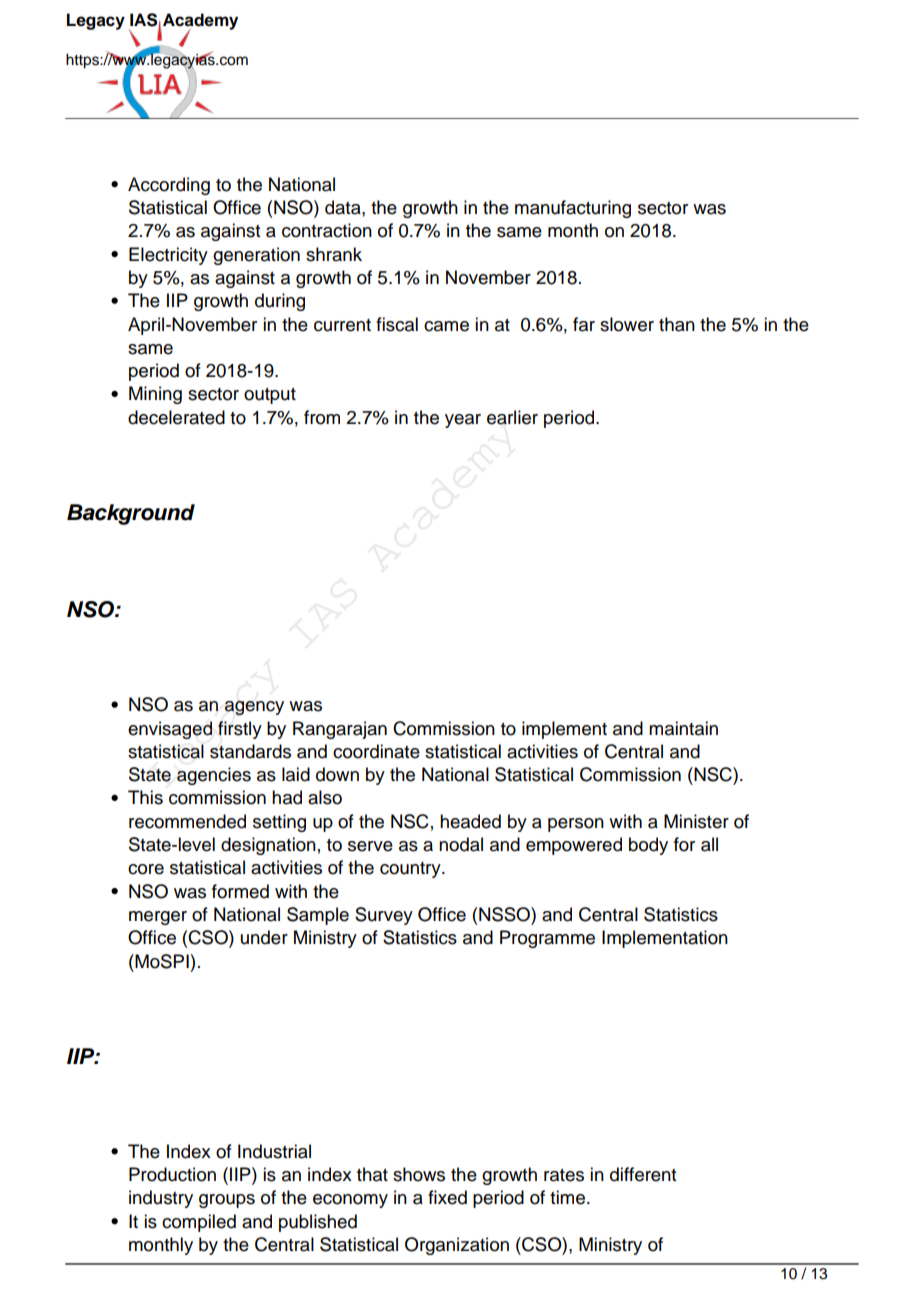 The image size is (924, 1308). I want to click on manufacturing, so click(573, 209).
